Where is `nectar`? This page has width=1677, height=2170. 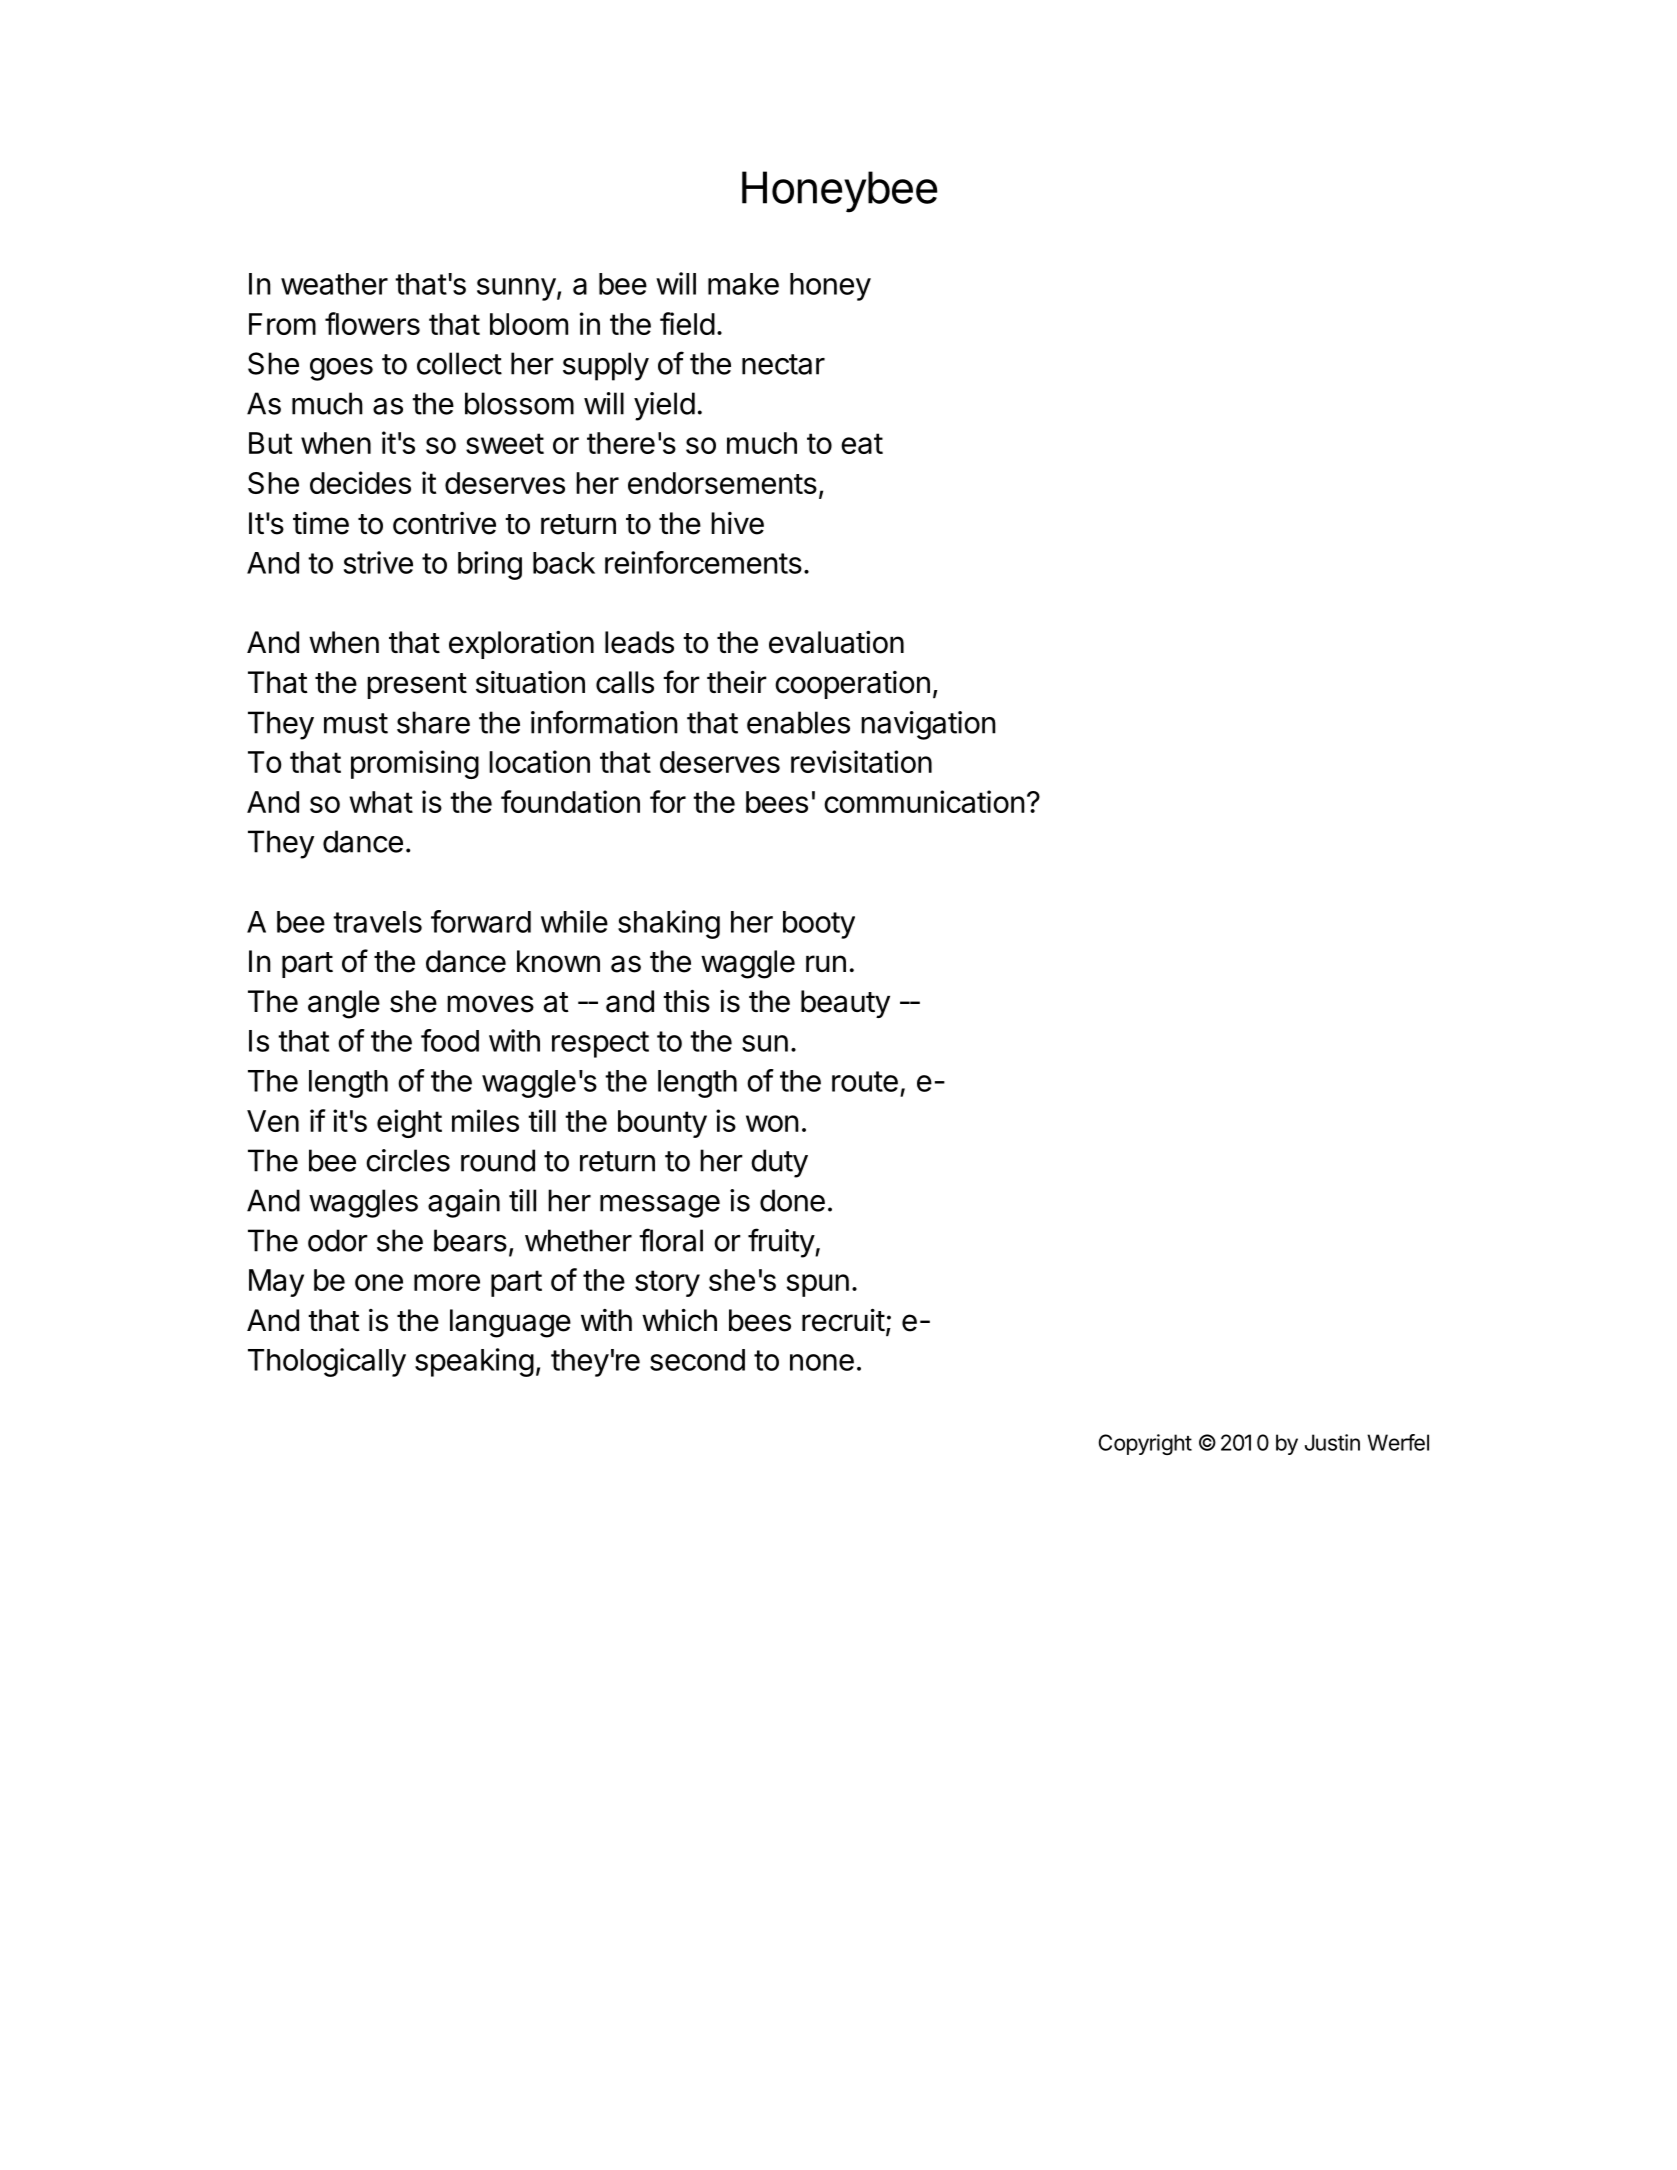
nectar is located at coordinates (783, 364).
